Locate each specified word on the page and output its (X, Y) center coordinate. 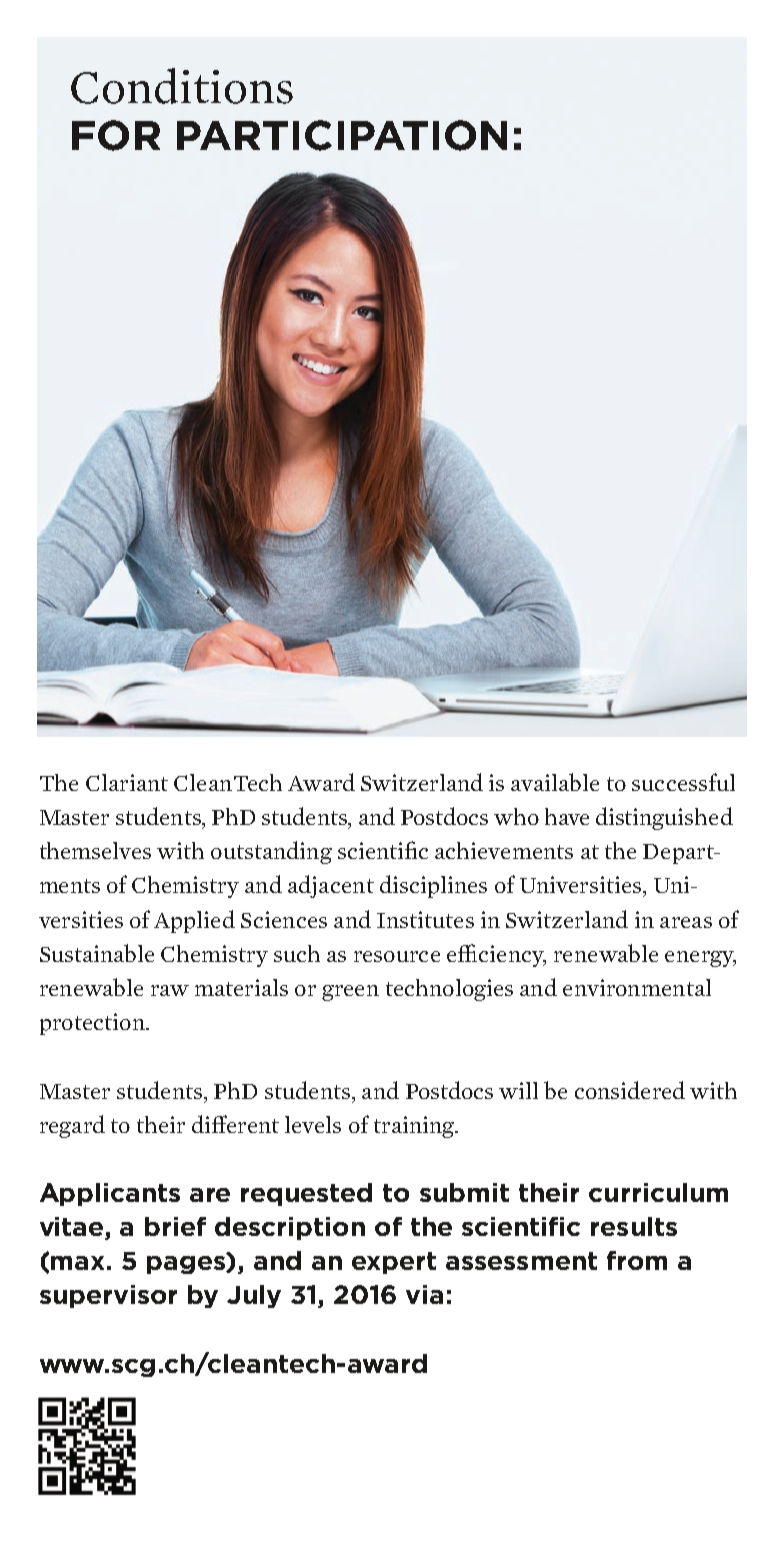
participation (342, 135)
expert (394, 1263)
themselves (95, 850)
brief (175, 1226)
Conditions (182, 86)
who (516, 816)
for (116, 135)
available (555, 782)
